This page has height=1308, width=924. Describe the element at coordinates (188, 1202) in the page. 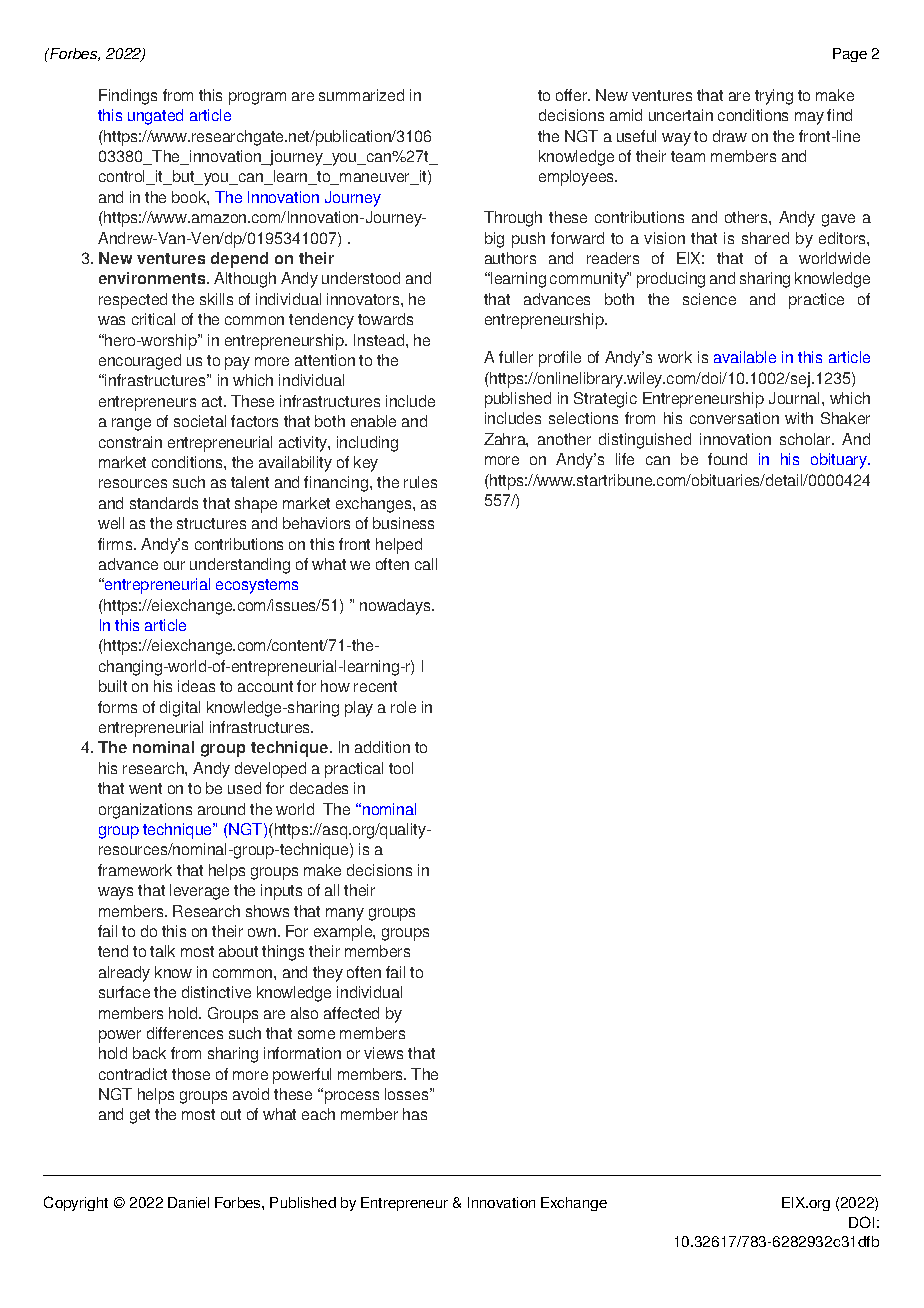

I see `Daniel` at that location.
